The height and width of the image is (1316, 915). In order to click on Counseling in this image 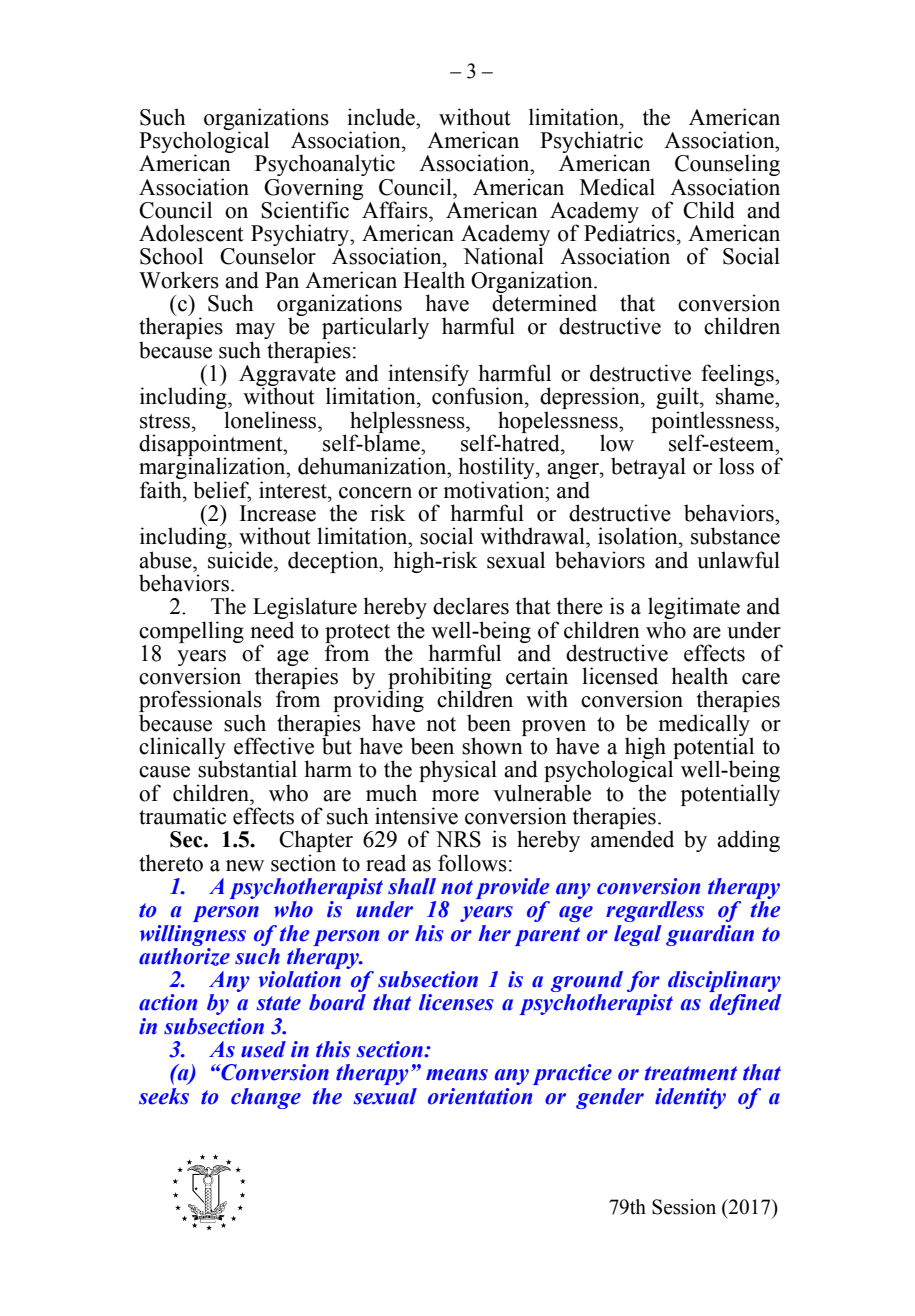, I will do `click(727, 166)`.
